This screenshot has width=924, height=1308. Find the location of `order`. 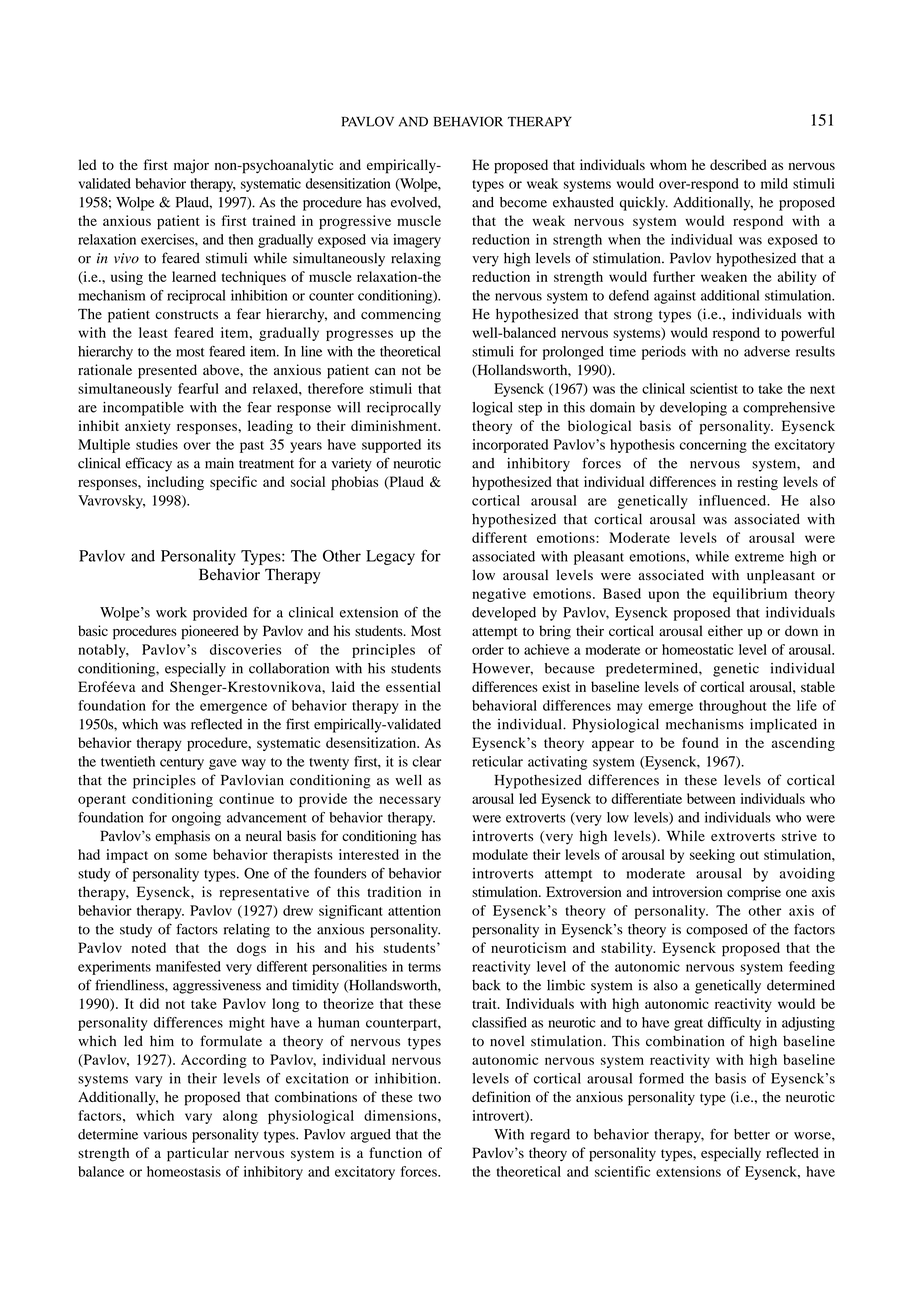

order is located at coordinates (488, 649).
